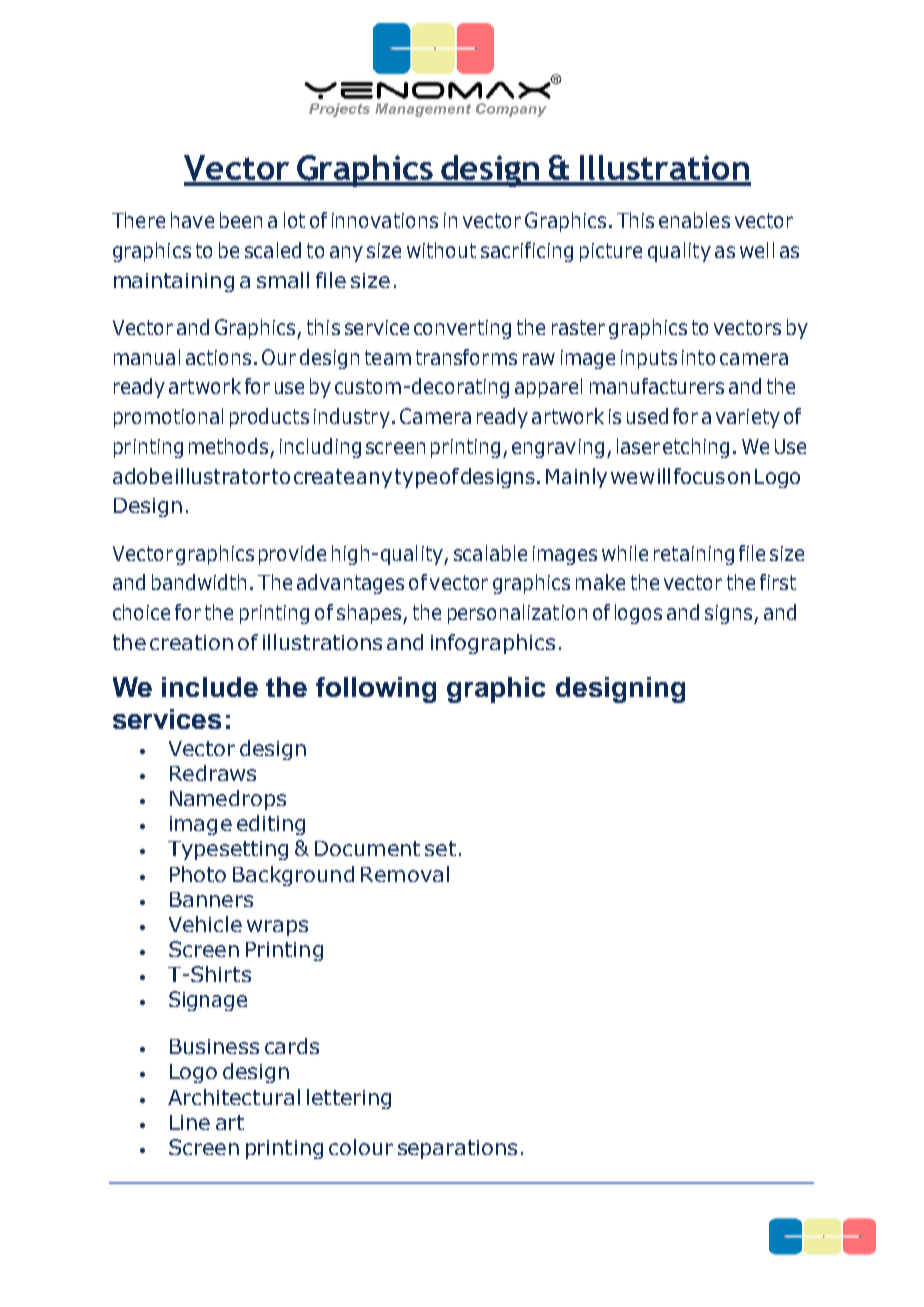  I want to click on Removal, so click(405, 874).
